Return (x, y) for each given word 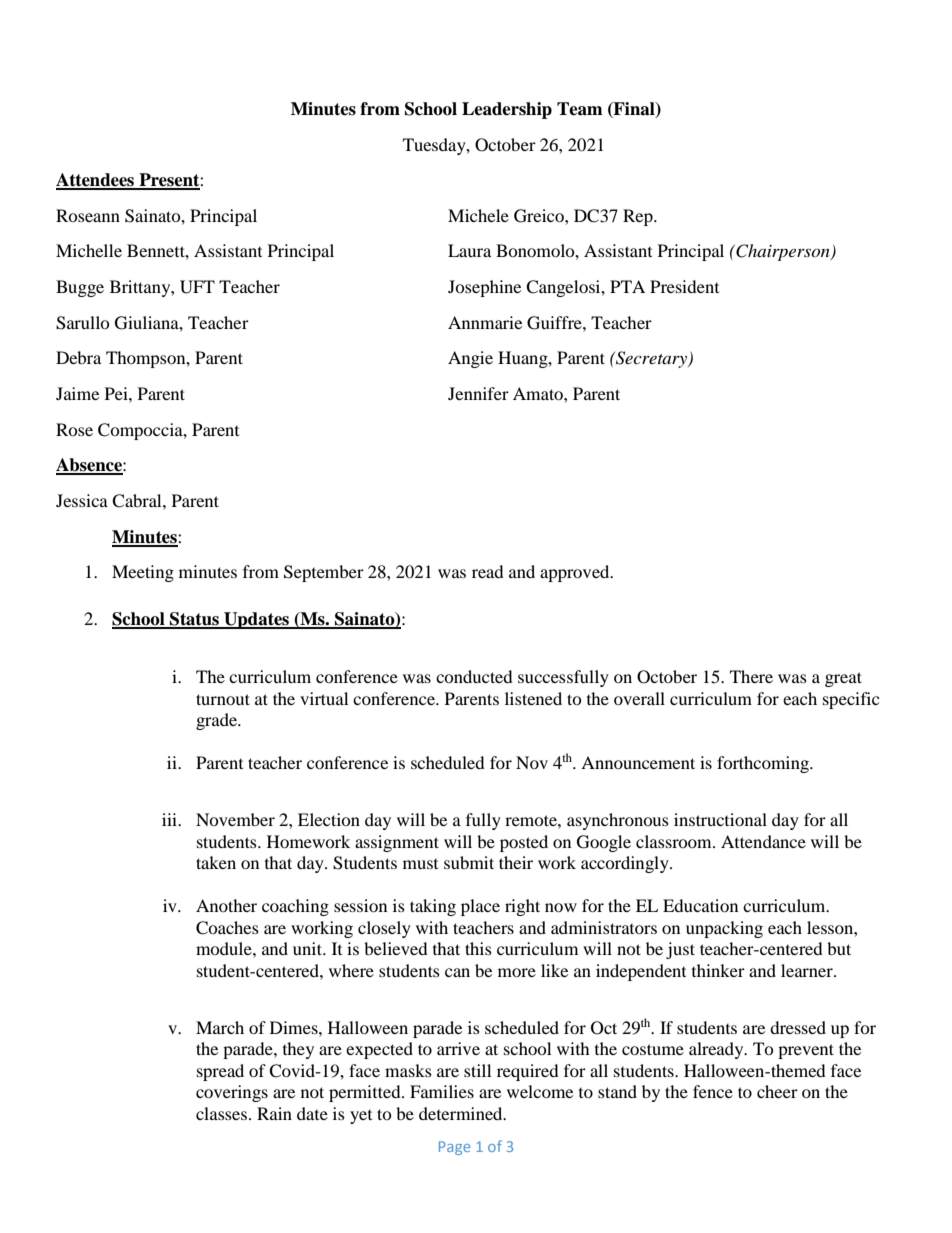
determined (462, 1113)
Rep (639, 217)
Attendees (96, 181)
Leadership (507, 110)
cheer (777, 1091)
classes (221, 1113)
